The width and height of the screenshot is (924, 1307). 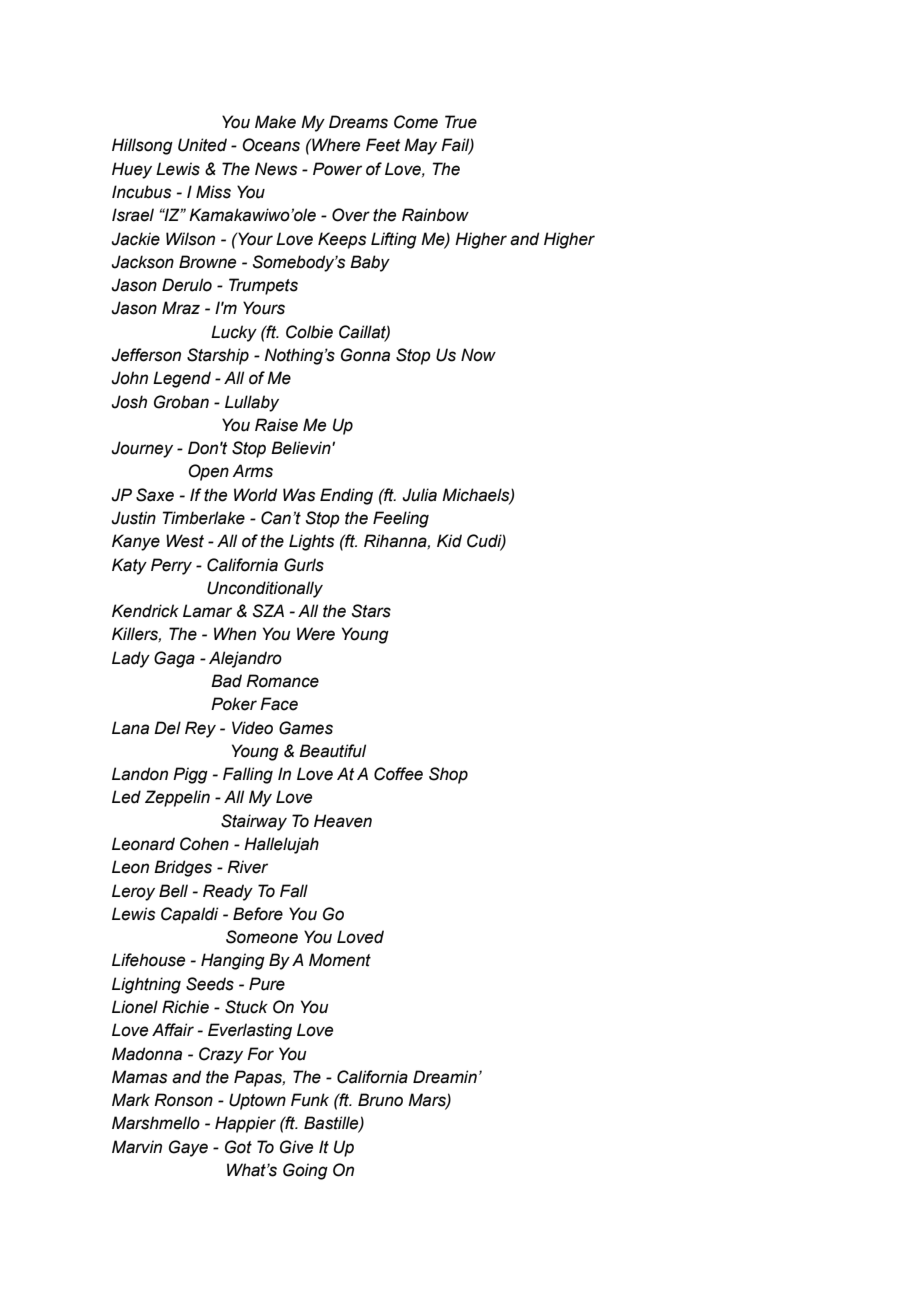 What do you see at coordinates (188, 1148) in the screenshot?
I see `Gaye` at bounding box center [188, 1148].
